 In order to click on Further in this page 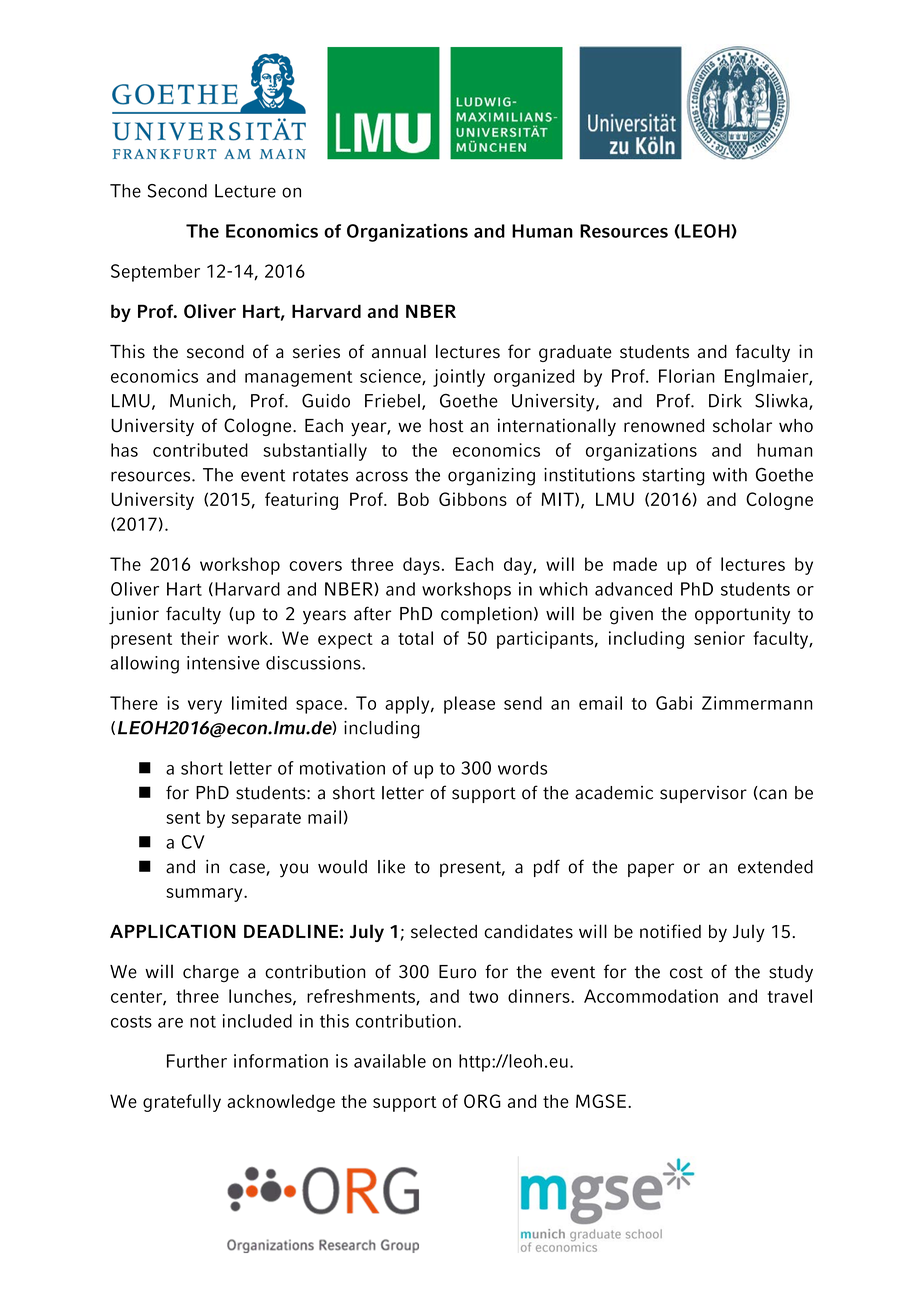, I will do `click(197, 1061)`.
